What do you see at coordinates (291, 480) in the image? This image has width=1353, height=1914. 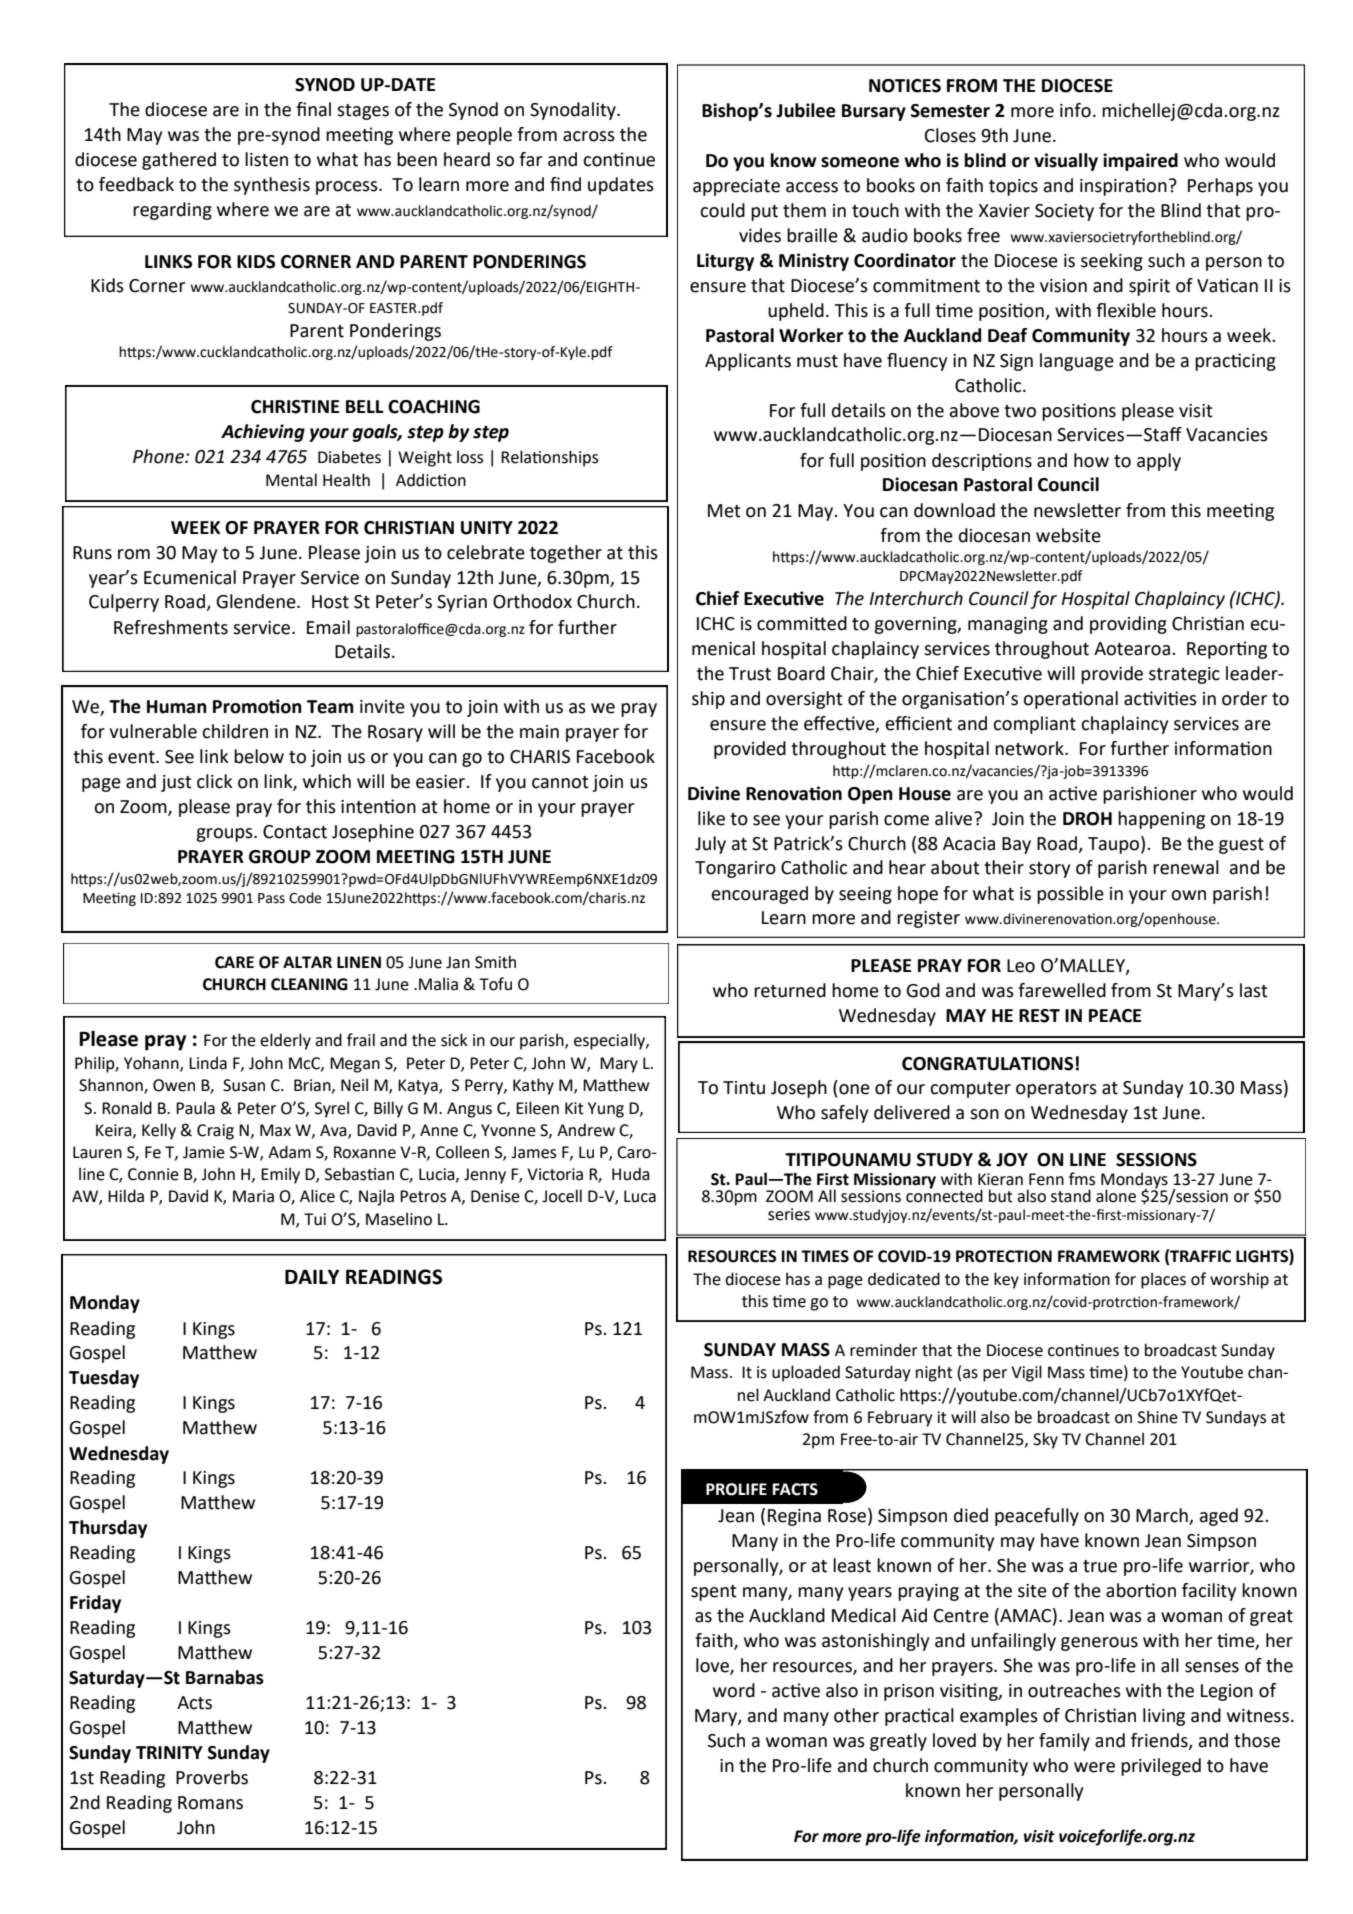 I see `Mental` at bounding box center [291, 480].
